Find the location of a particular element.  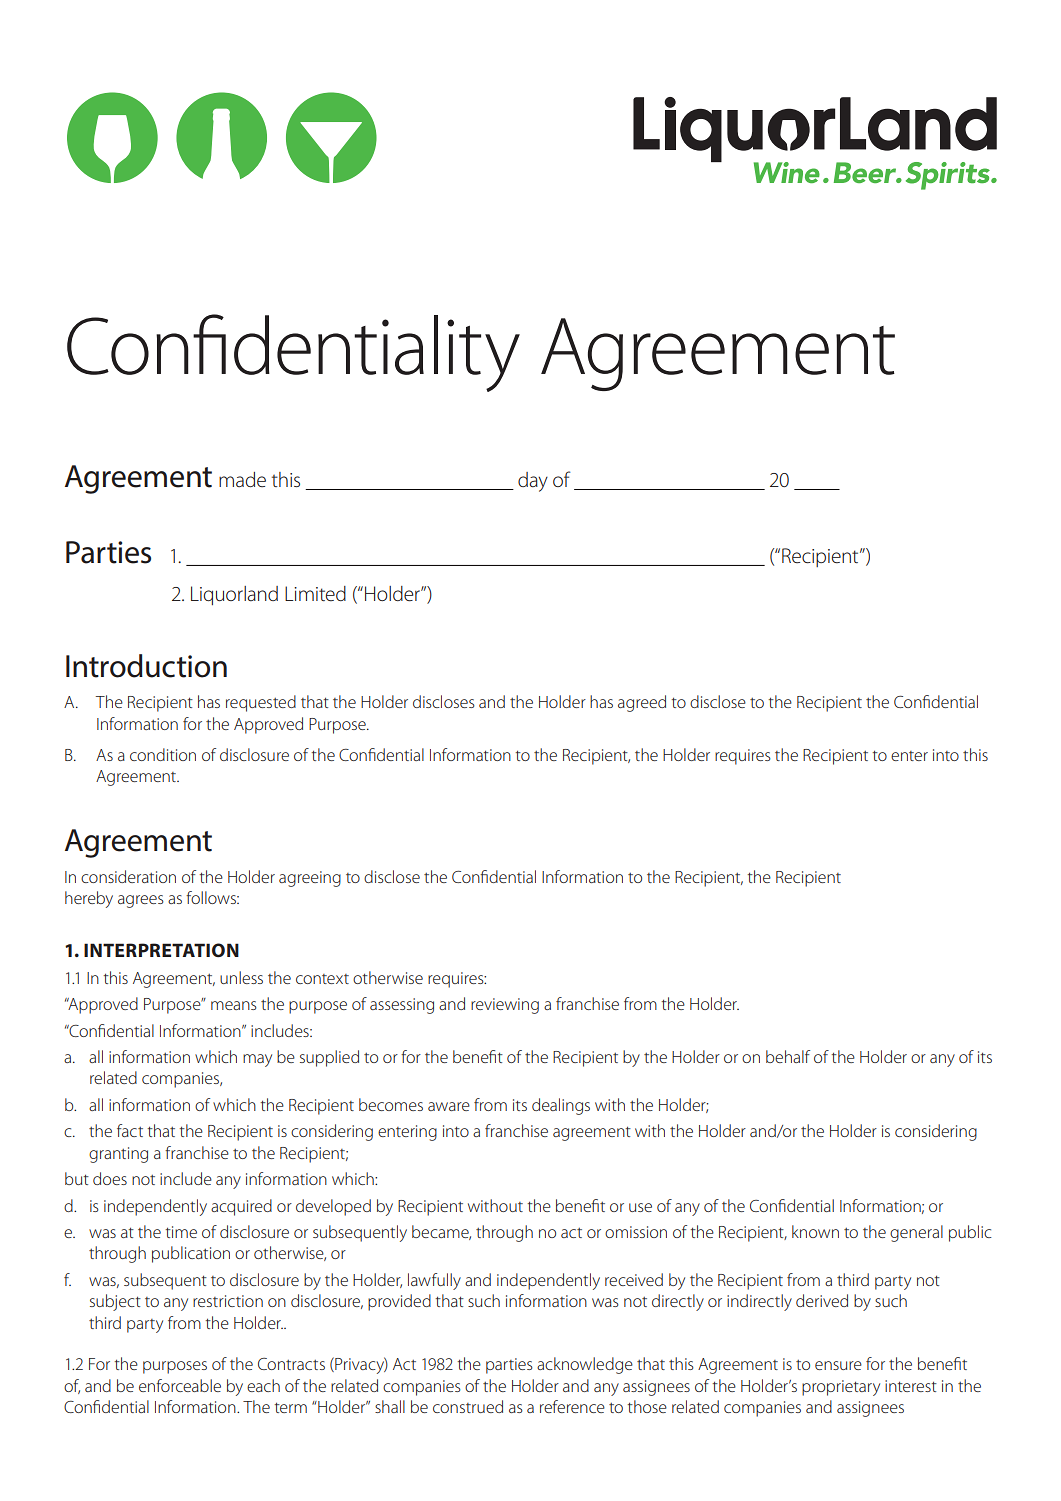

made is located at coordinates (242, 479).
